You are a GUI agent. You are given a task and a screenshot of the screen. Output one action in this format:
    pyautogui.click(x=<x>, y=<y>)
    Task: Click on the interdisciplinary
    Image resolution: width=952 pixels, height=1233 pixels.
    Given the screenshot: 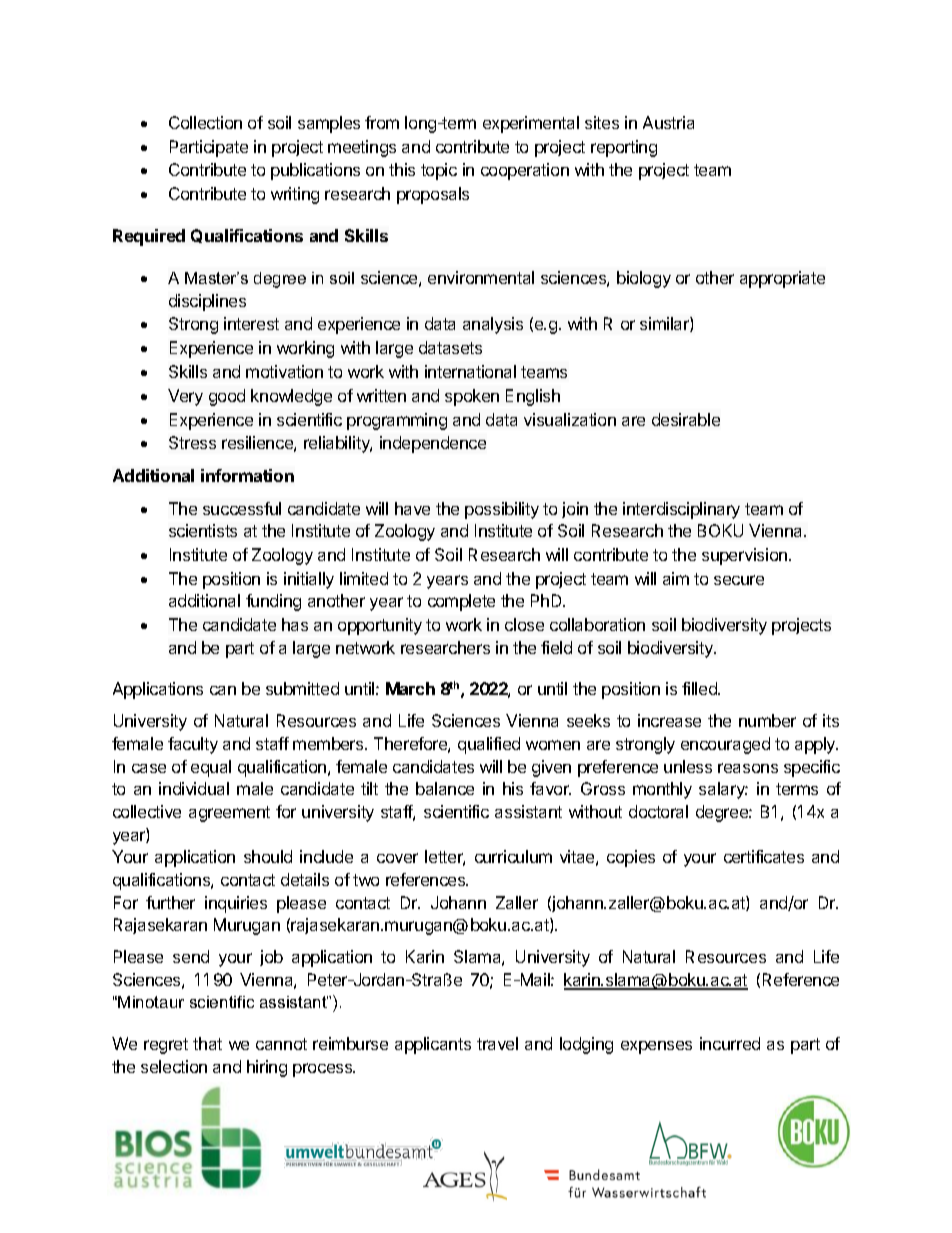 What is the action you would take?
    pyautogui.click(x=681, y=510)
